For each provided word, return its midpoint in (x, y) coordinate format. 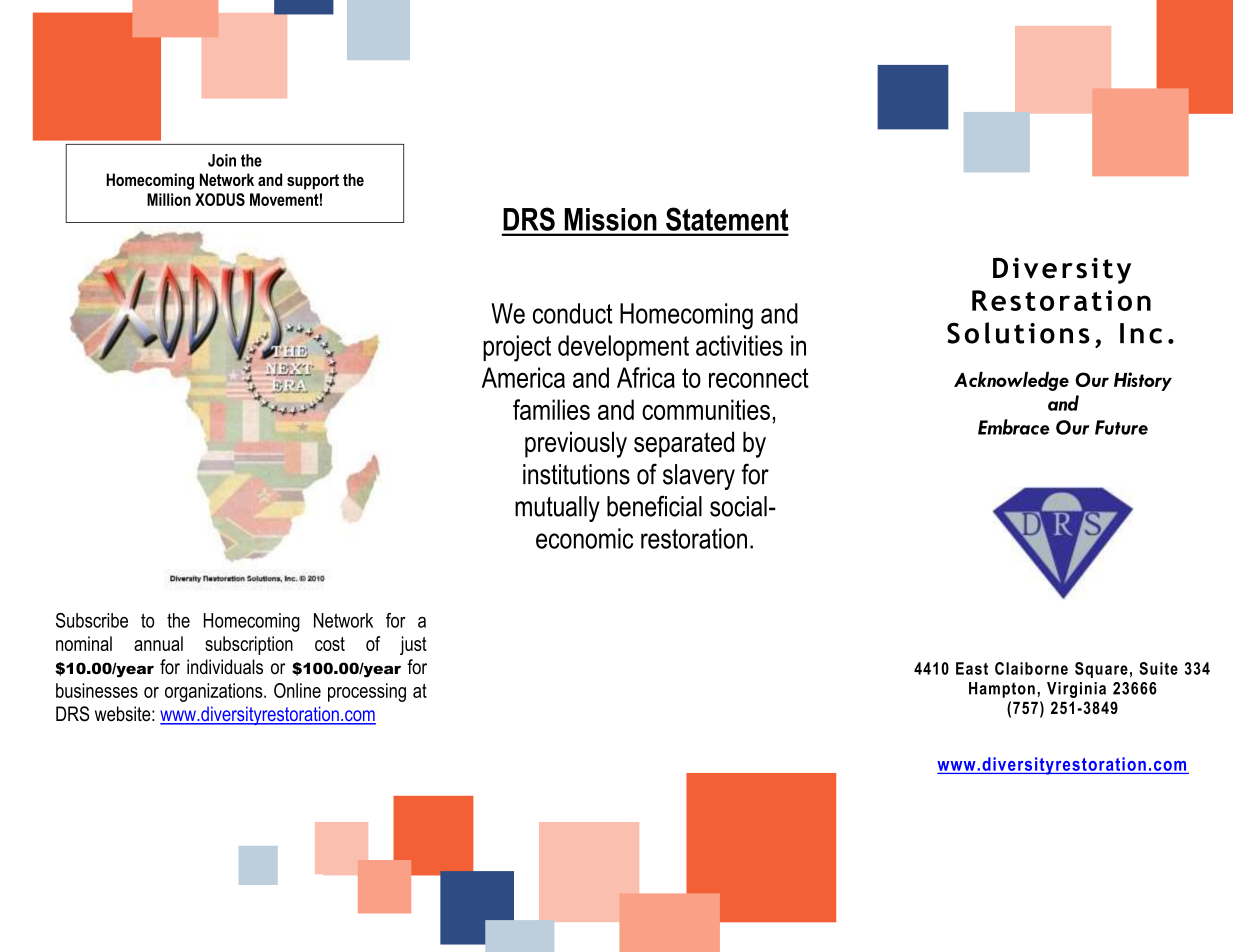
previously (576, 444)
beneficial (654, 506)
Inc (1141, 333)
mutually (557, 509)
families (551, 409)
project (517, 348)
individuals (225, 667)
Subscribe (92, 620)
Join (222, 160)
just (413, 645)
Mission (610, 219)
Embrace (1014, 427)
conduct (573, 313)
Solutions (1018, 333)
